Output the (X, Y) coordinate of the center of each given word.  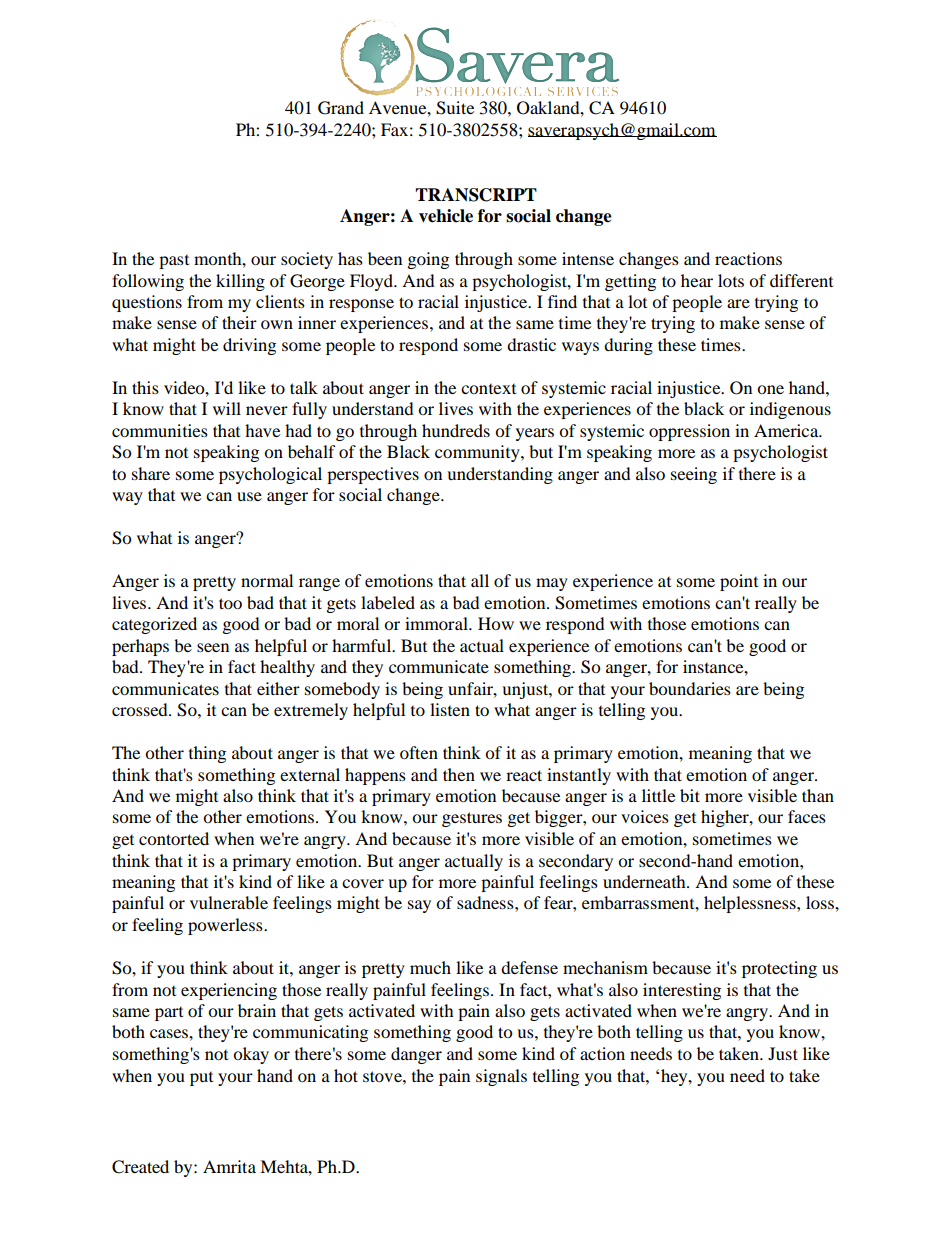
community (478, 453)
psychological (270, 475)
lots (731, 280)
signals (501, 1077)
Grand (341, 108)
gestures (472, 819)
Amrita (229, 1166)
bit (690, 795)
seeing (694, 475)
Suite (455, 108)
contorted (174, 838)
